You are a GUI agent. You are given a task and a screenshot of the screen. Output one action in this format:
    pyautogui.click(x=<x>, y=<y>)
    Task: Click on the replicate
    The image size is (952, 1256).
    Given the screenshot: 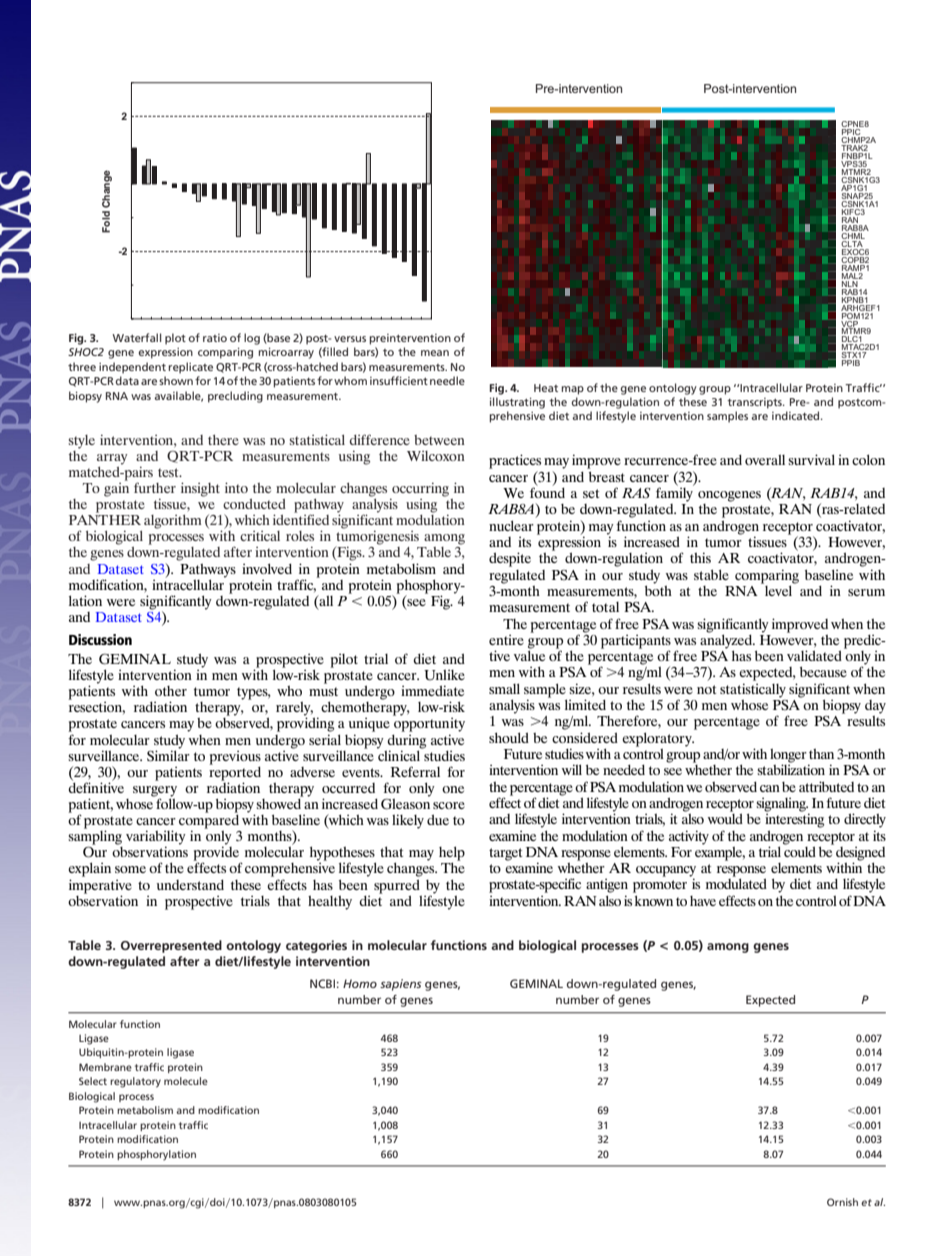 What is the action you would take?
    pyautogui.click(x=190, y=368)
